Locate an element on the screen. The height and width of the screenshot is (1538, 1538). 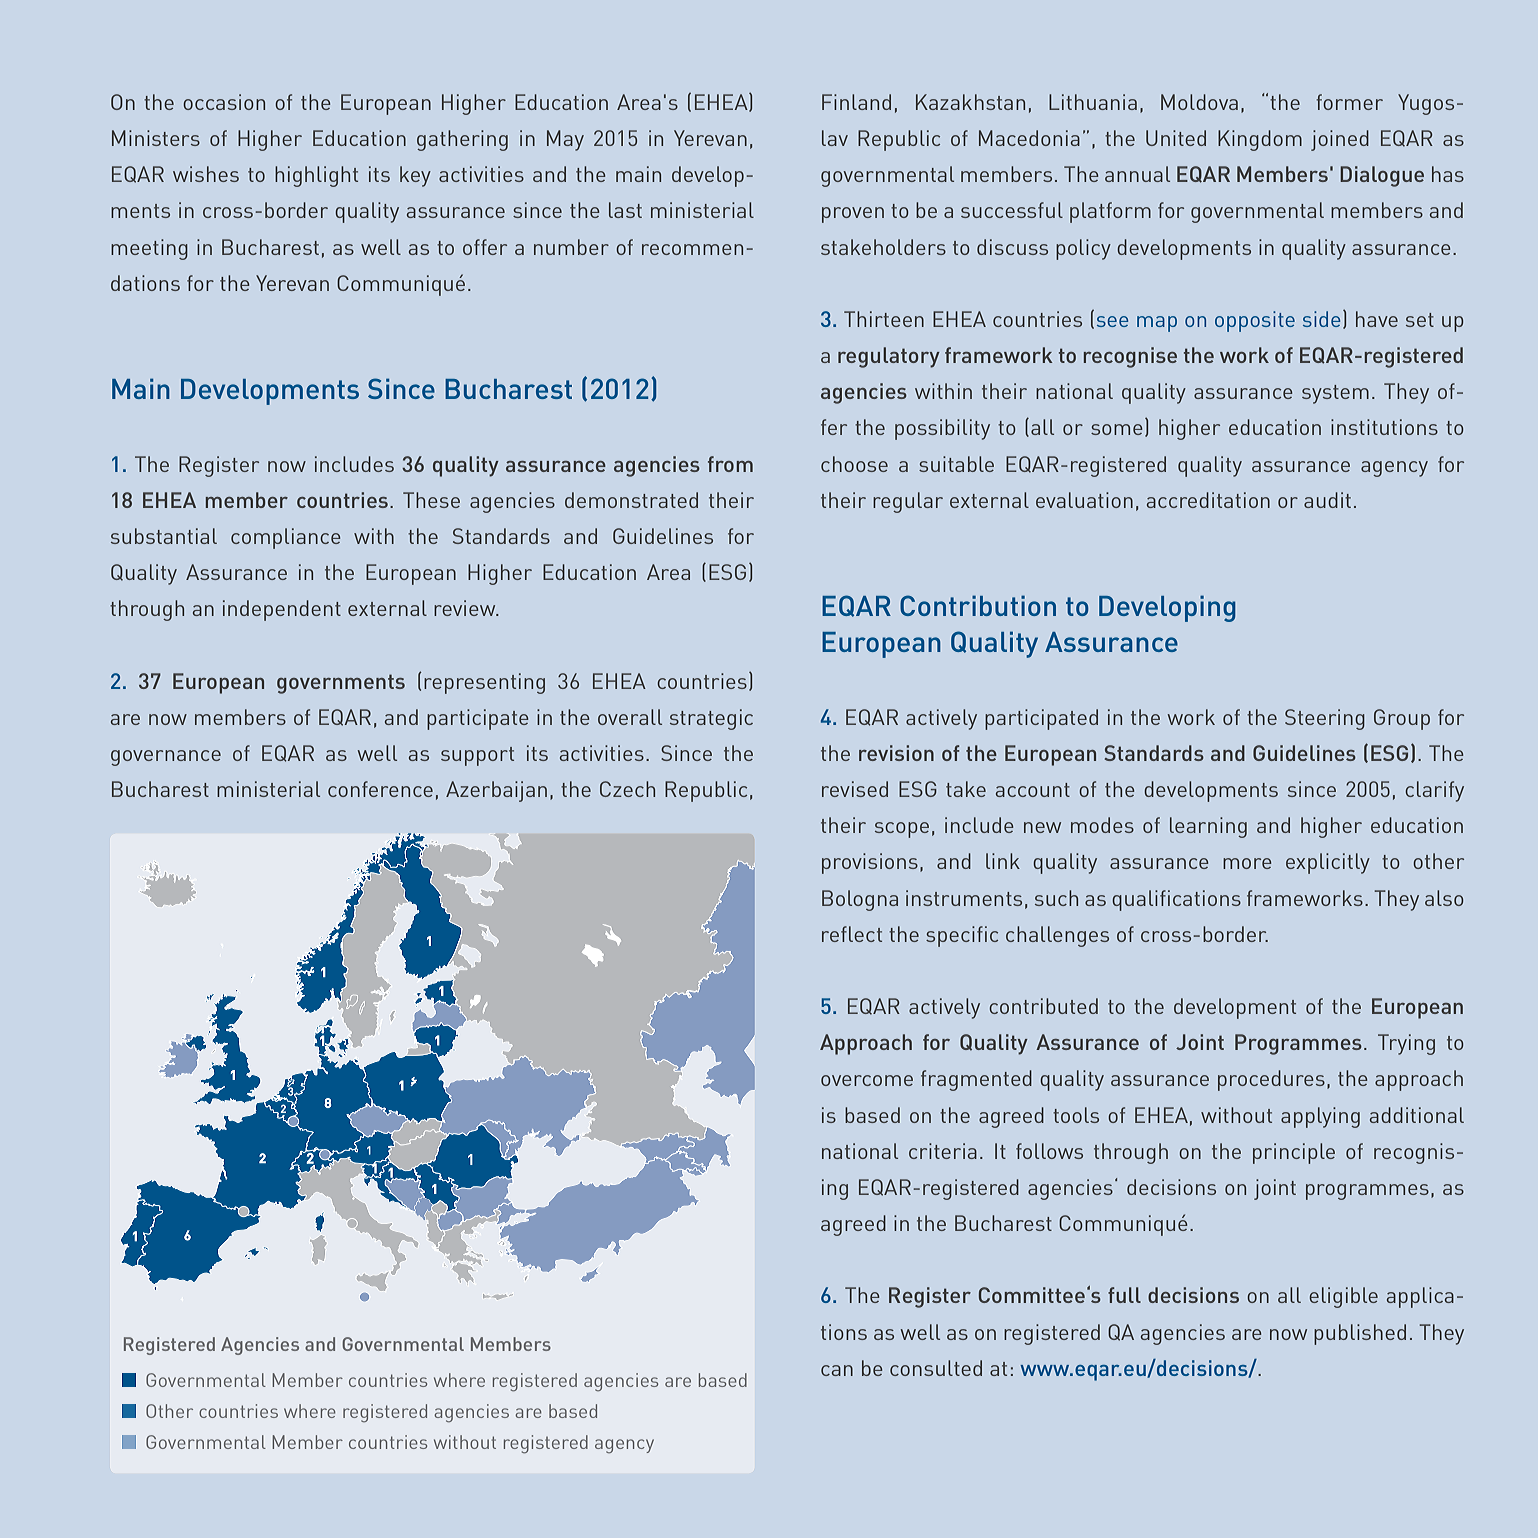
Finland is located at coordinates (856, 102).
